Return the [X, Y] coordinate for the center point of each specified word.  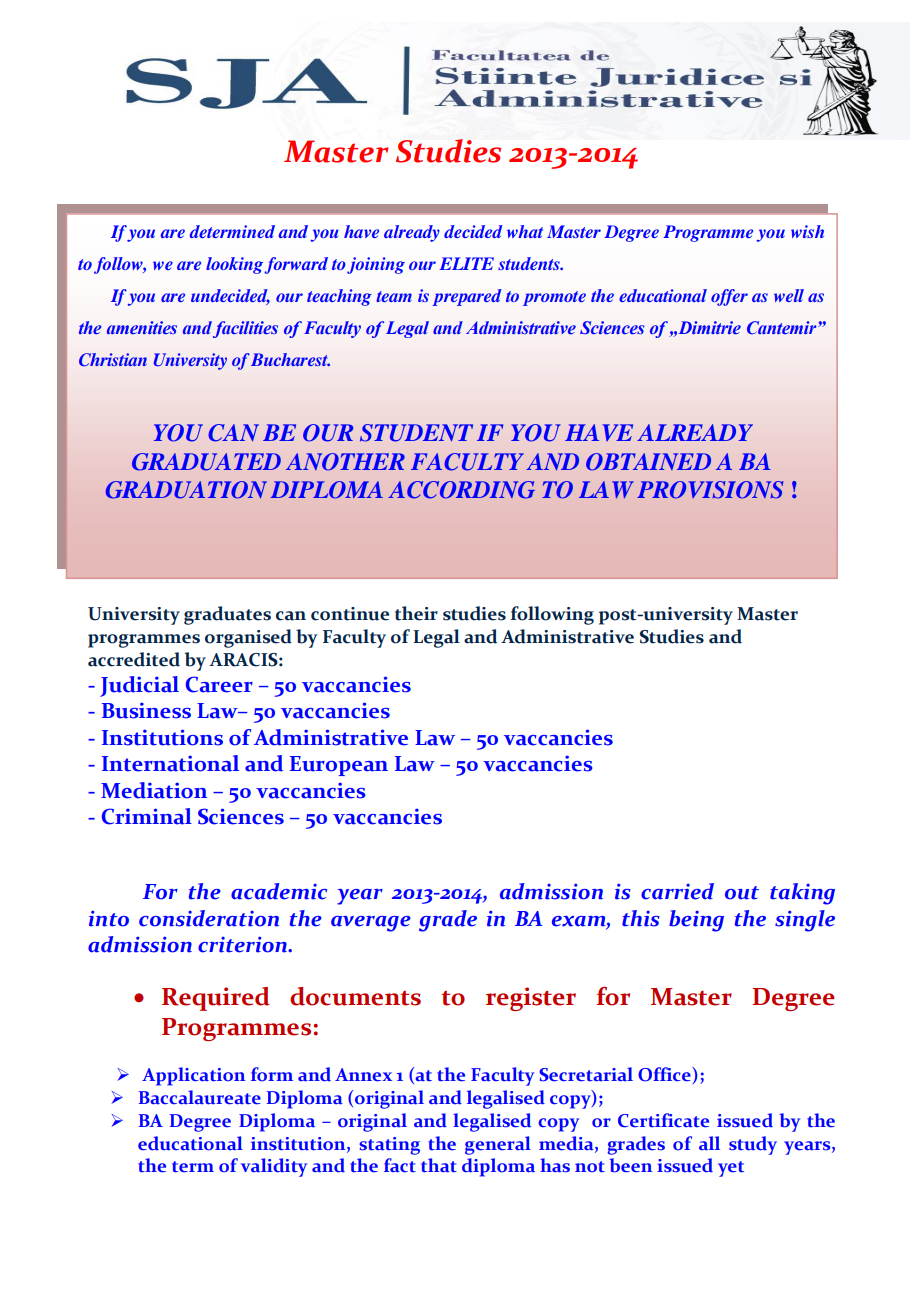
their [416, 613]
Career [219, 684]
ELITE [467, 263]
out [742, 893]
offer [729, 297]
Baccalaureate [200, 1097]
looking [234, 265]
